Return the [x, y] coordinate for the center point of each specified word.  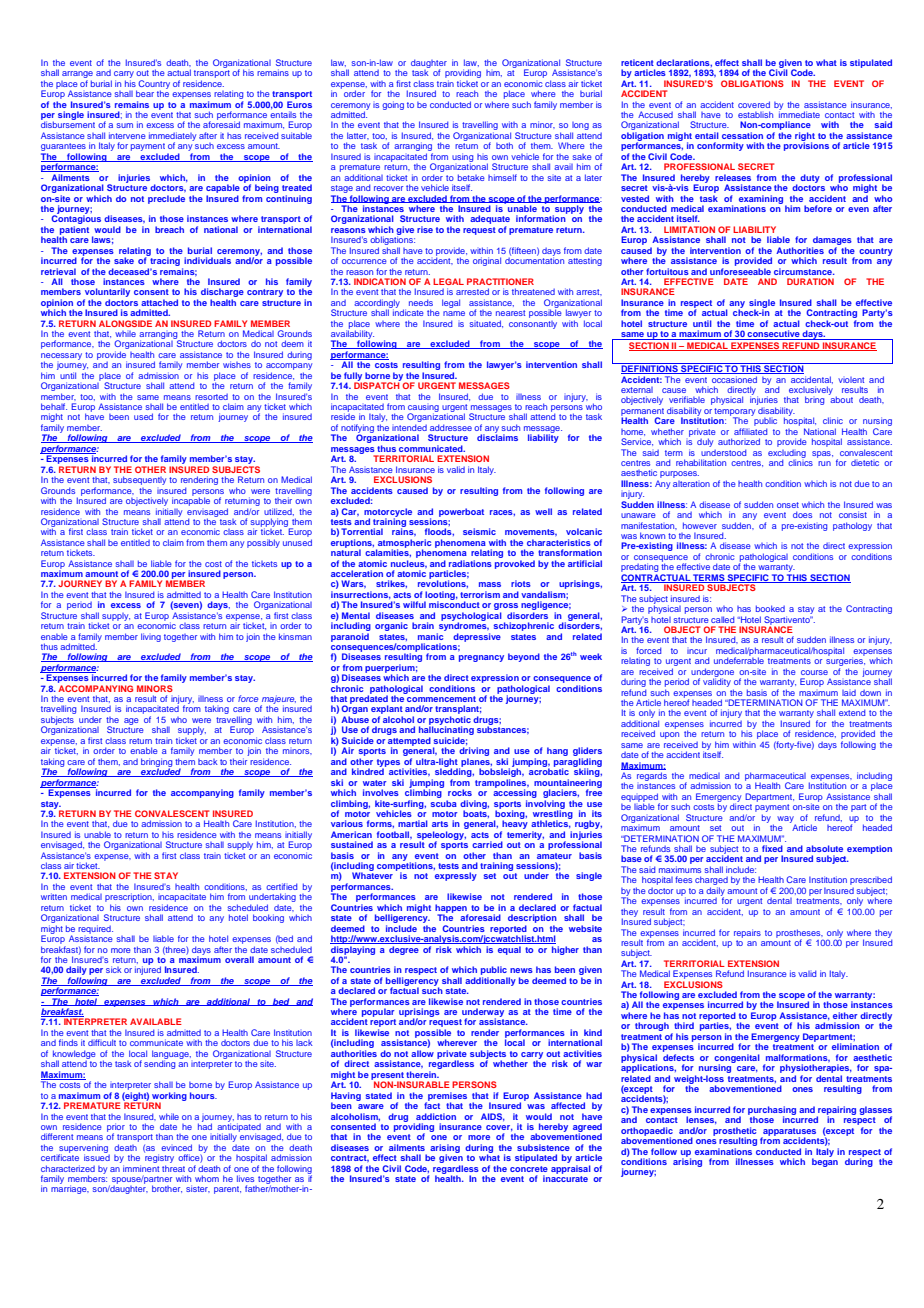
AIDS [493, 1117]
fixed [772, 848]
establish [755, 114]
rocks [460, 792]
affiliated [750, 431]
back [208, 762]
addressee [451, 427]
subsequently [139, 480]
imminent [141, 1168]
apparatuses [788, 1133]
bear [145, 93]
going [393, 105]
